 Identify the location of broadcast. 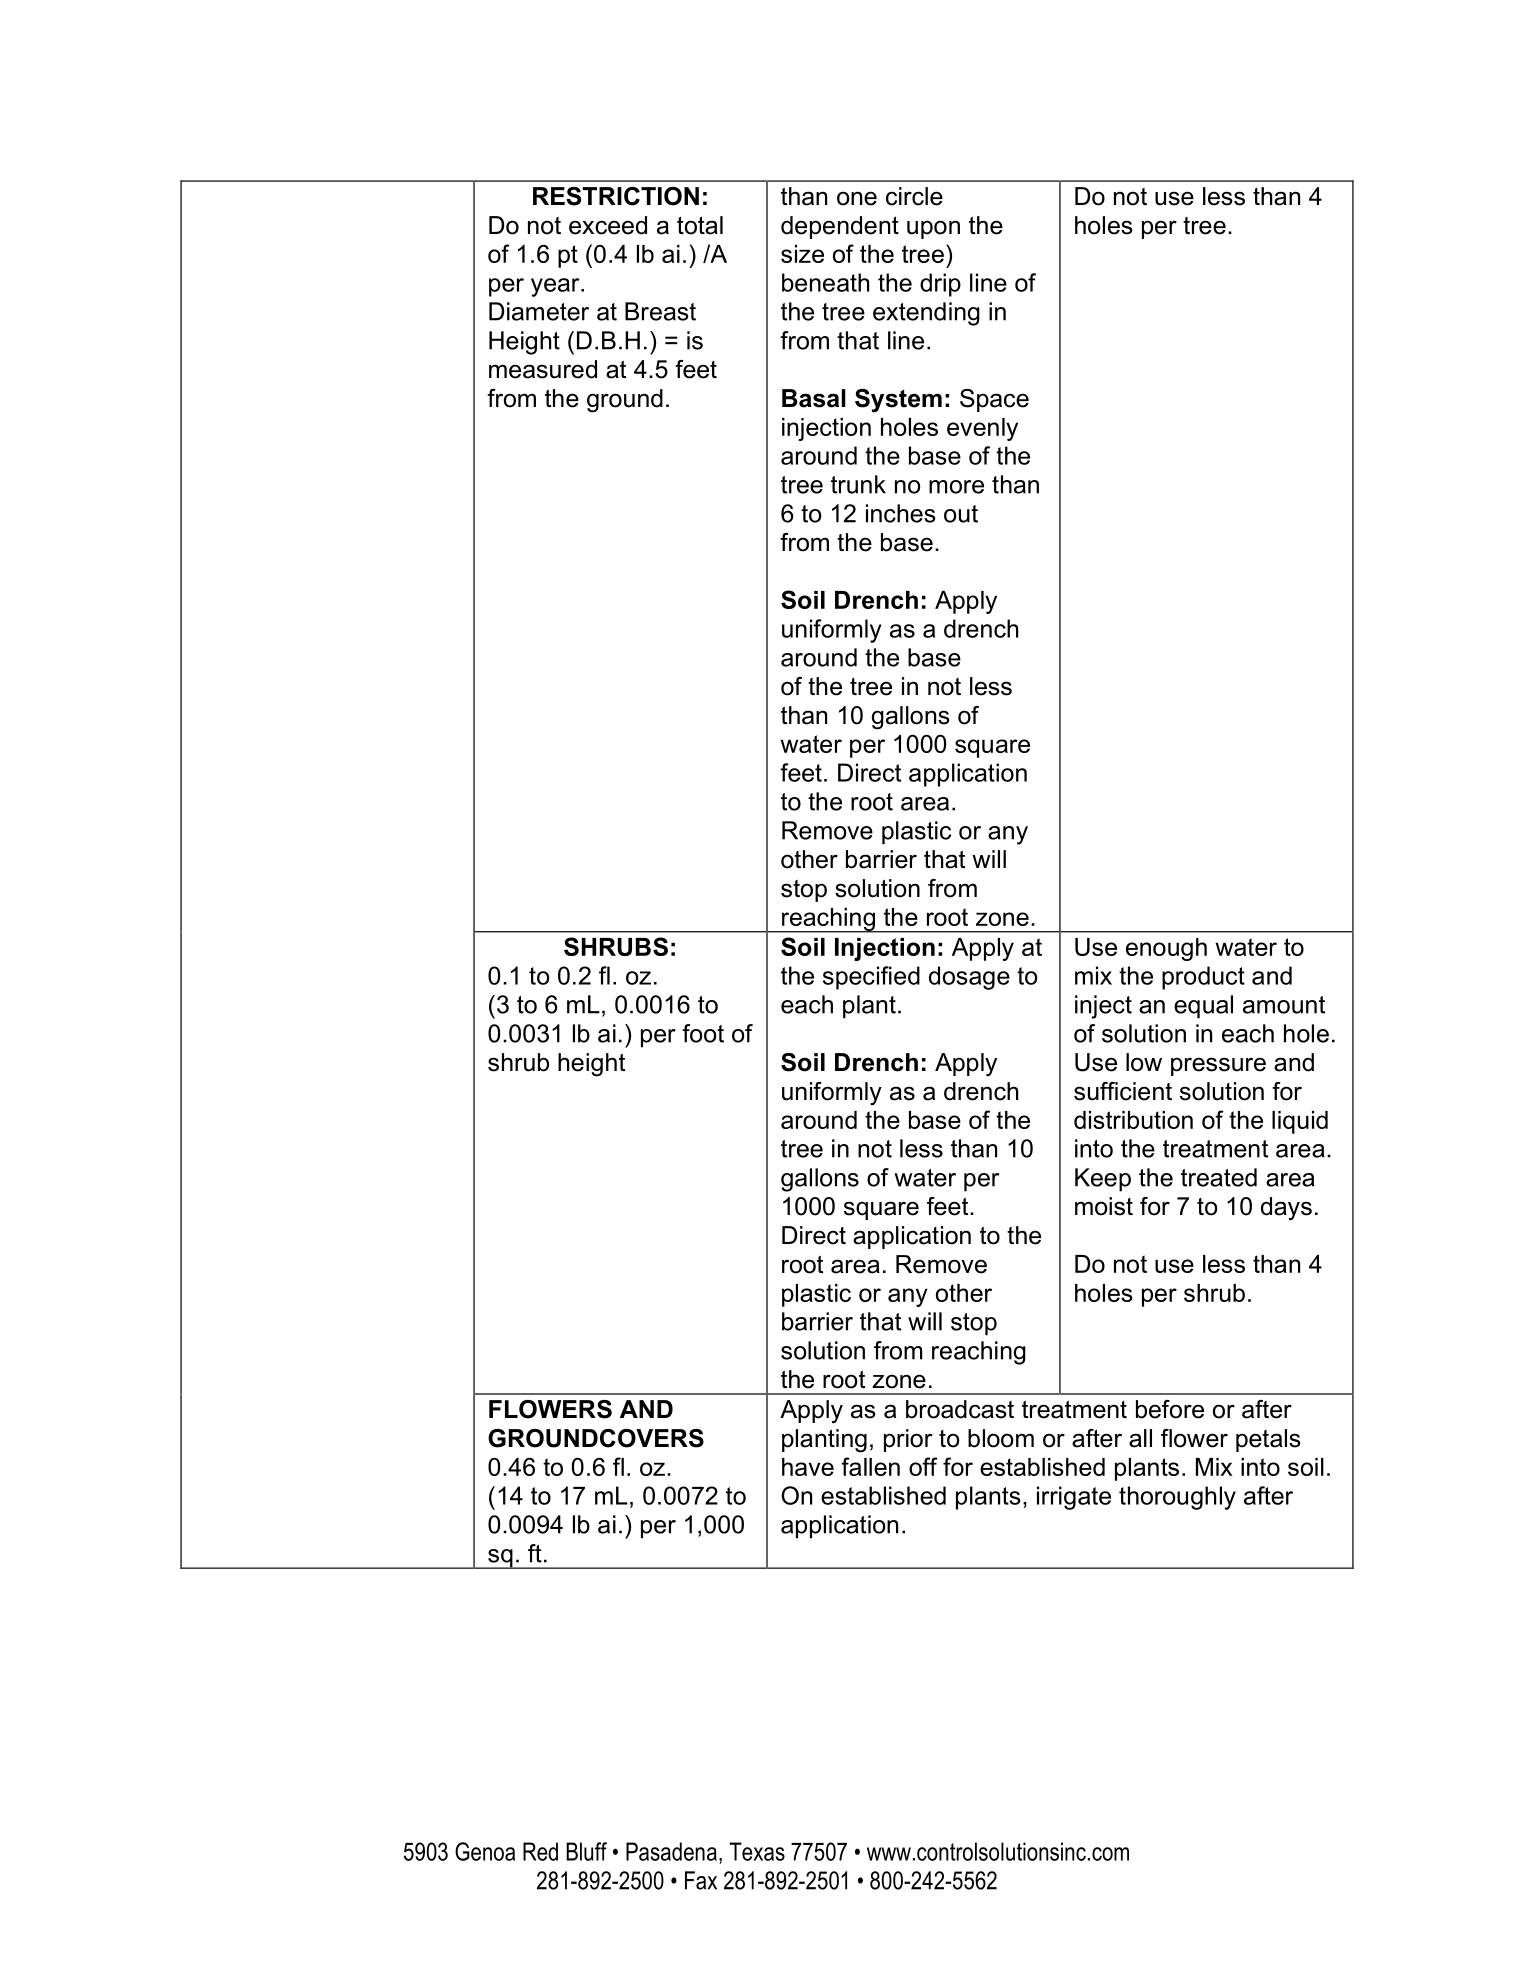
(960, 1409).
